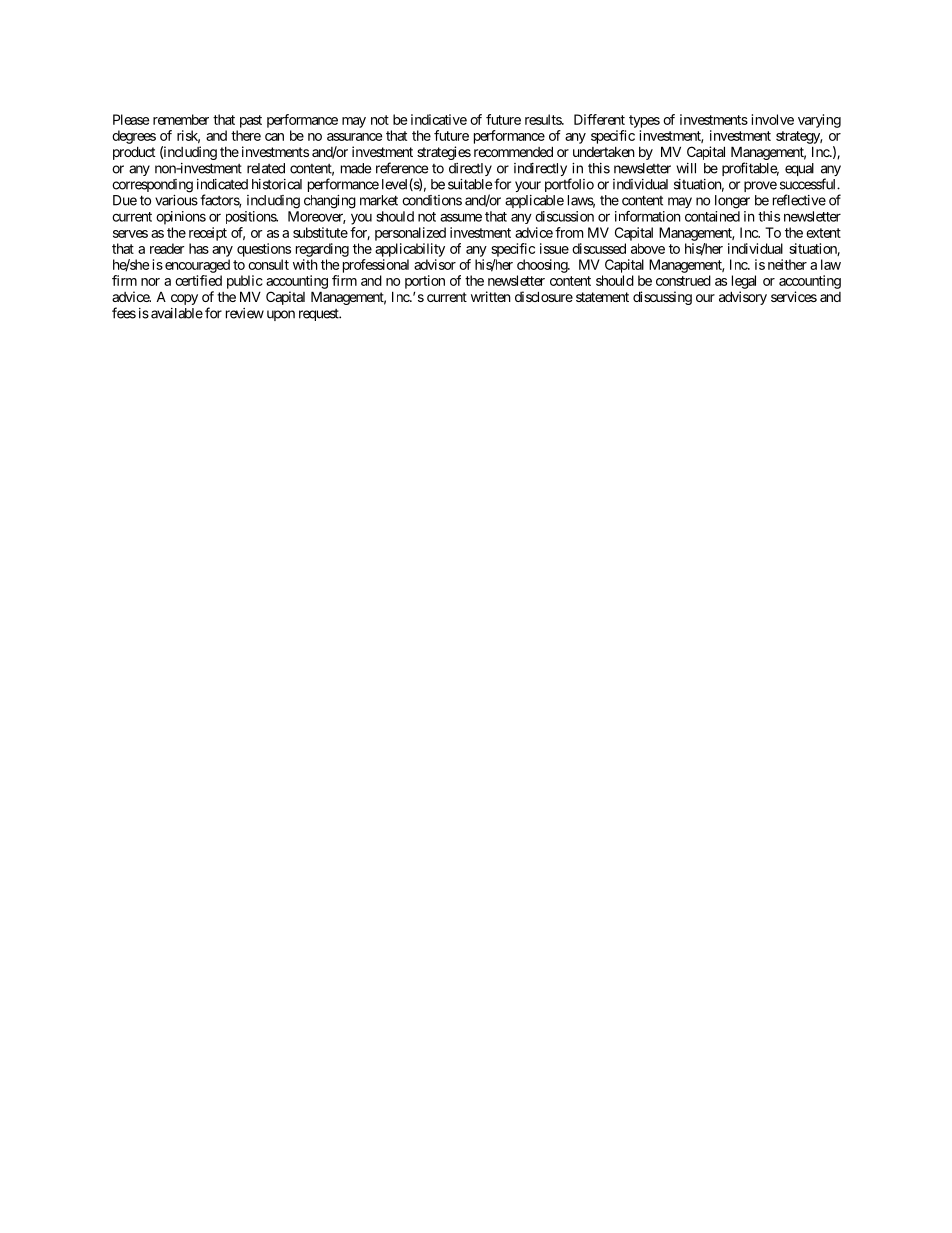 The image size is (952, 1233). What do you see at coordinates (648, 248) in the screenshot?
I see `above` at bounding box center [648, 248].
